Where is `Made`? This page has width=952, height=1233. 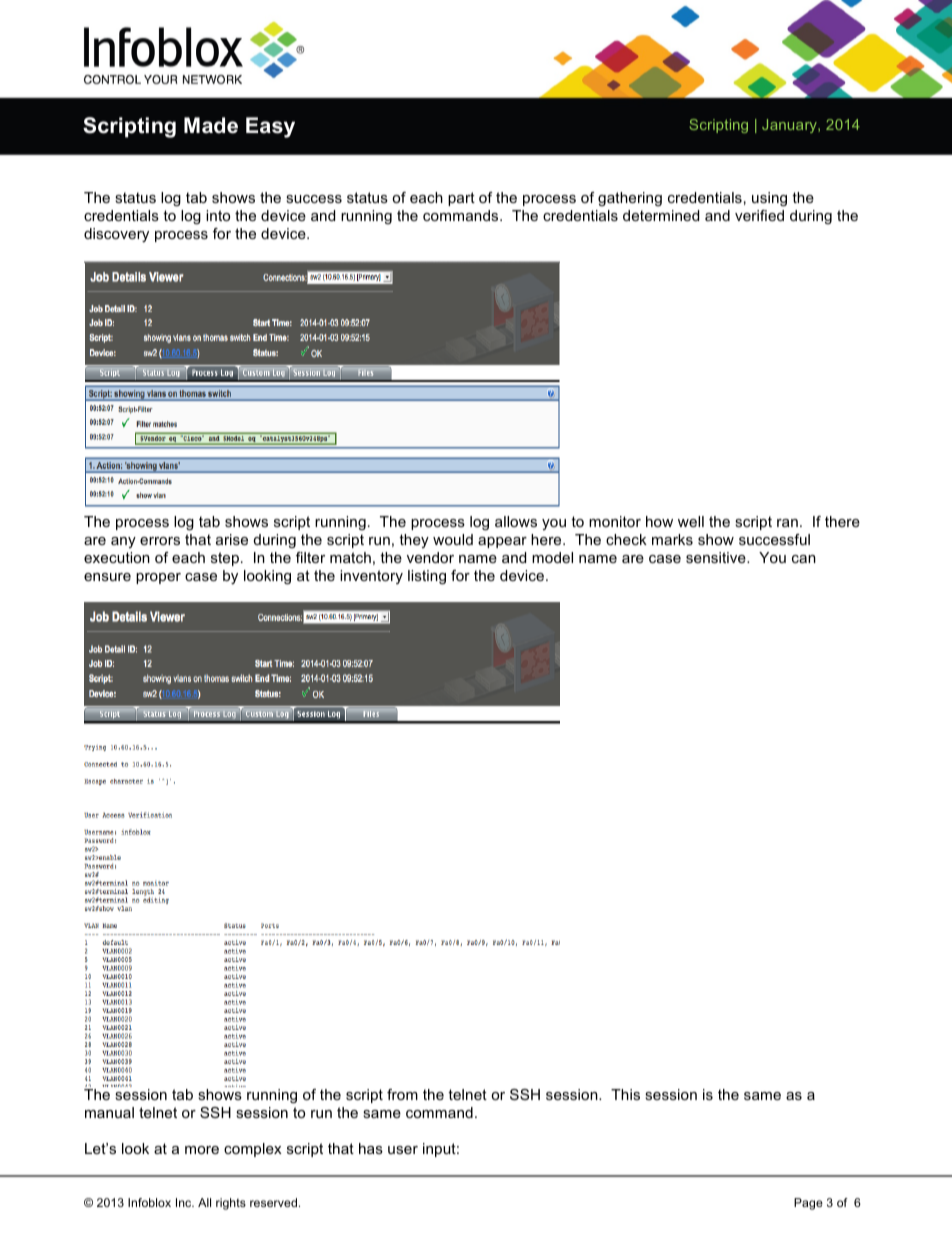 Made is located at coordinates (211, 125).
